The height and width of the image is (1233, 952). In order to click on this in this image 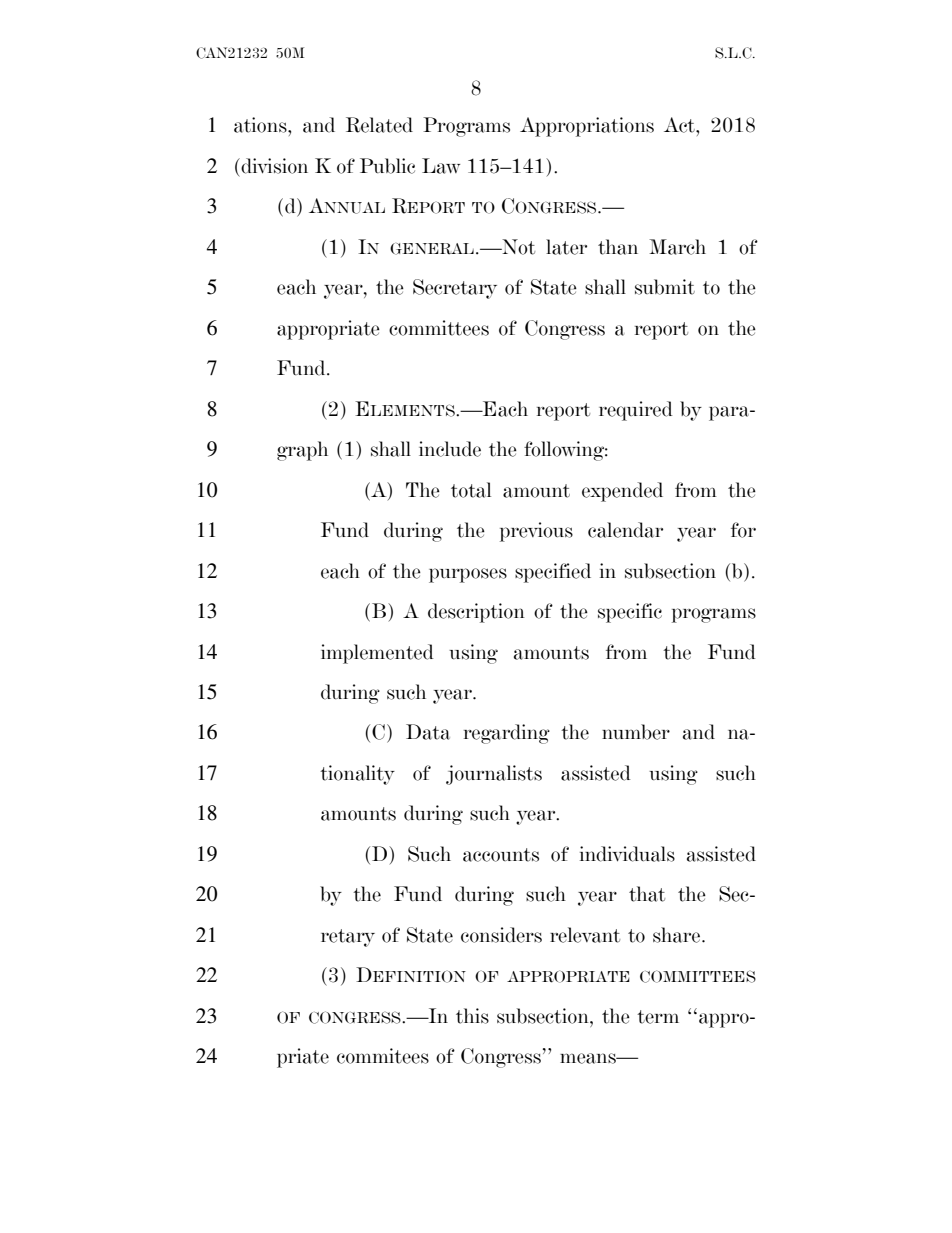, I will do `click(472, 1016)`.
